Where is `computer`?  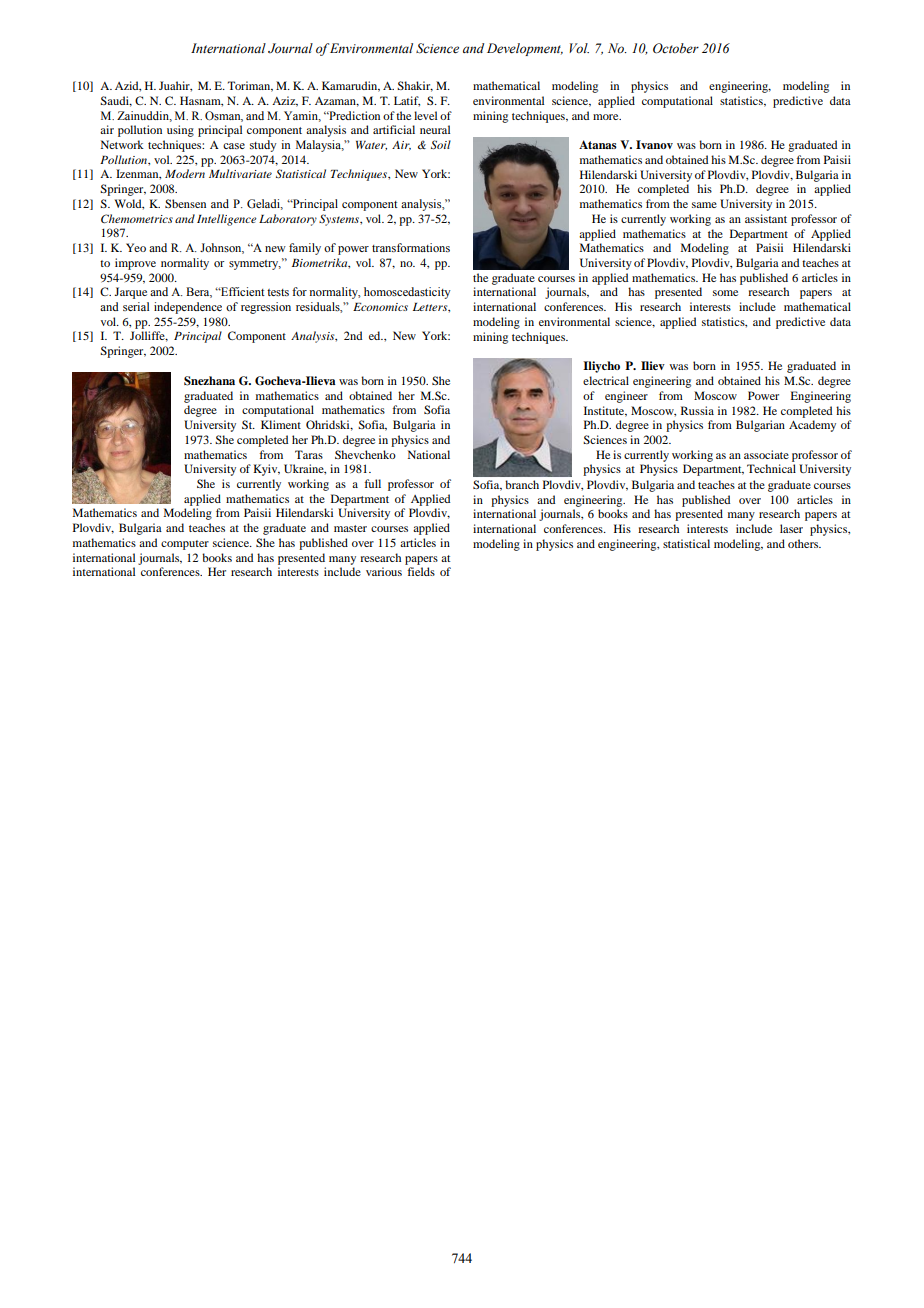
computer is located at coordinates (185, 545).
